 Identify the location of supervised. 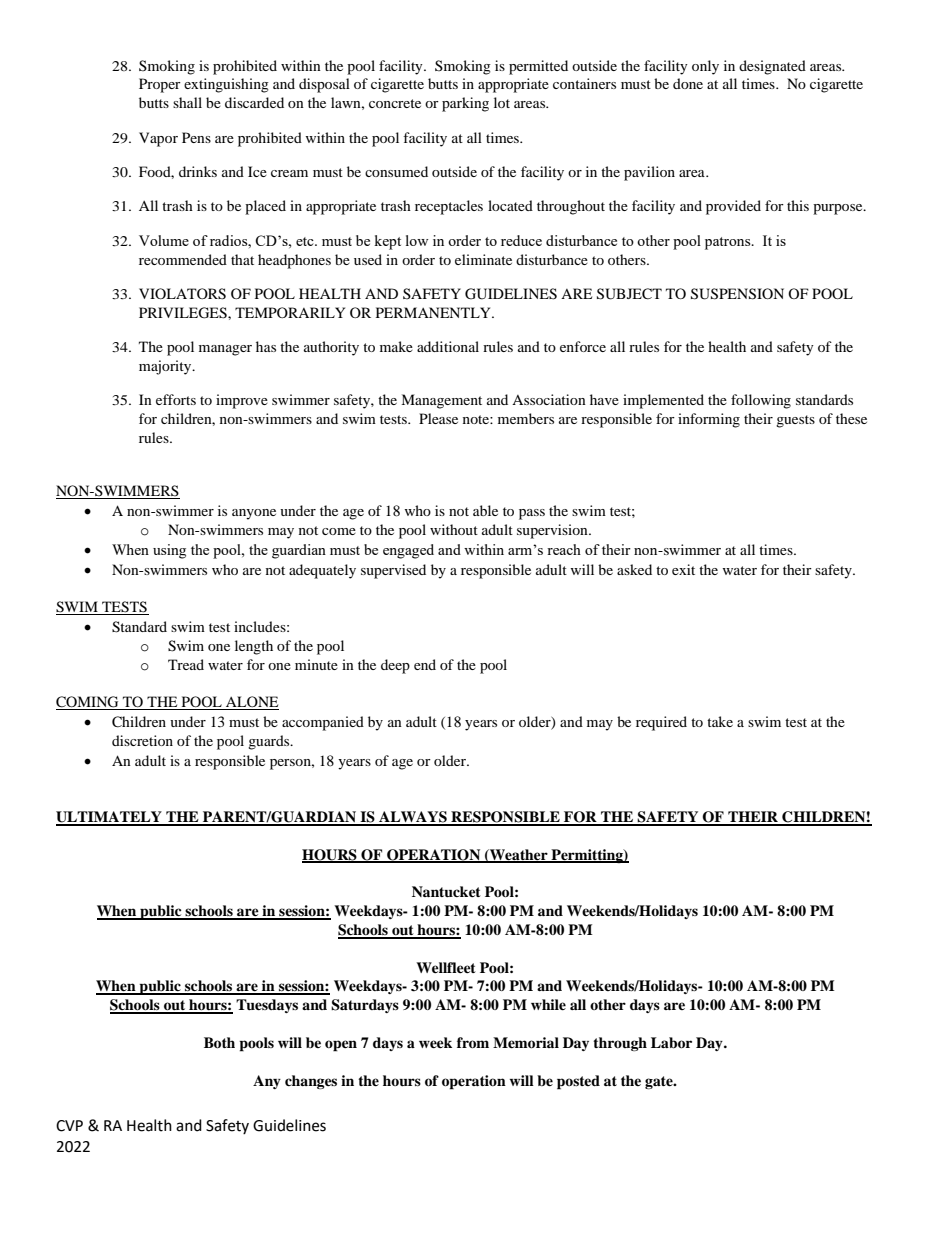
(393, 571).
